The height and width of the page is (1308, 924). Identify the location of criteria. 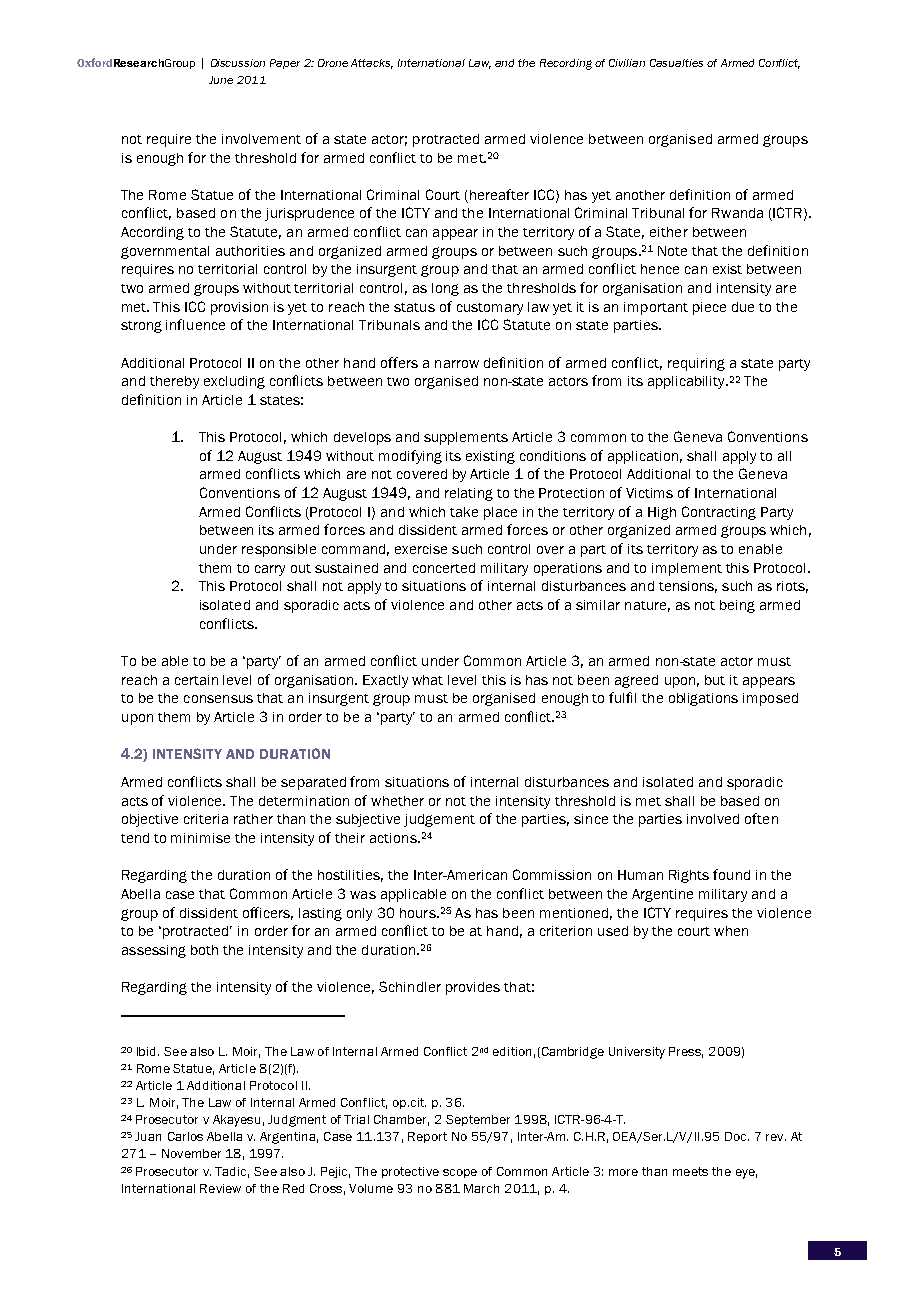
(206, 819).
